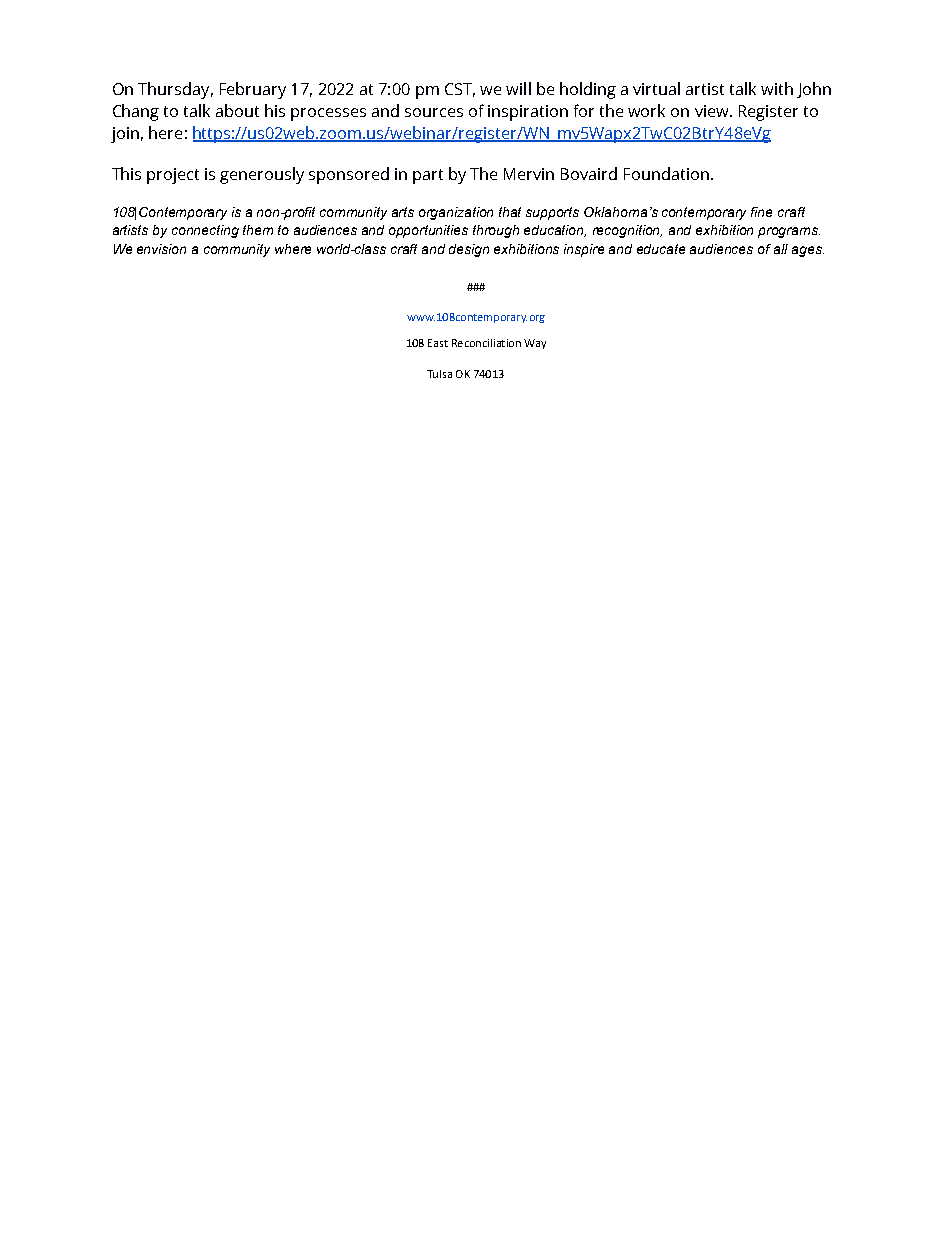 This document has width=952, height=1233. I want to click on through, so click(496, 231).
